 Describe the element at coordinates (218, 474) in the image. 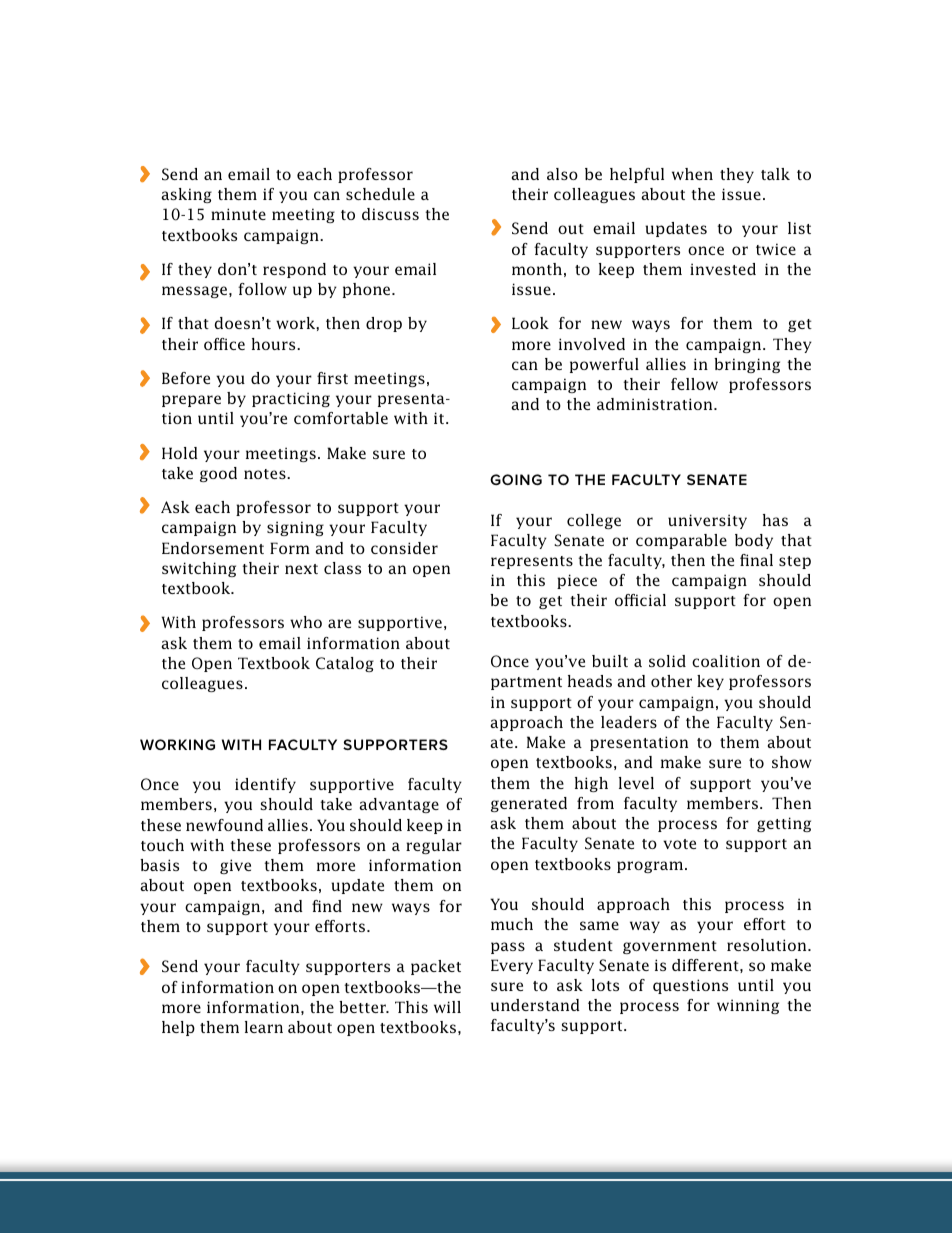

I see `good` at that location.
